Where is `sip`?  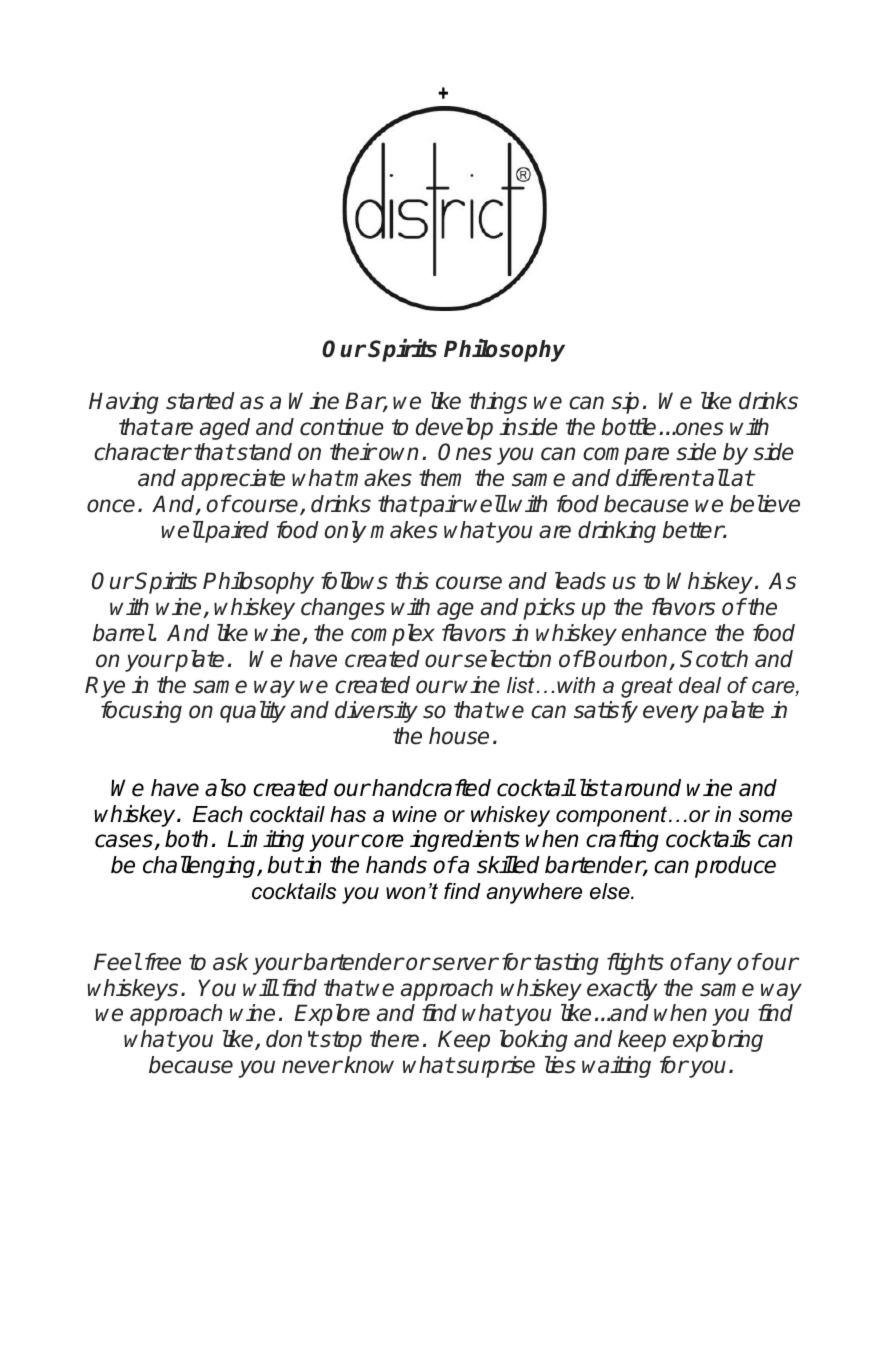 sip is located at coordinates (625, 403).
